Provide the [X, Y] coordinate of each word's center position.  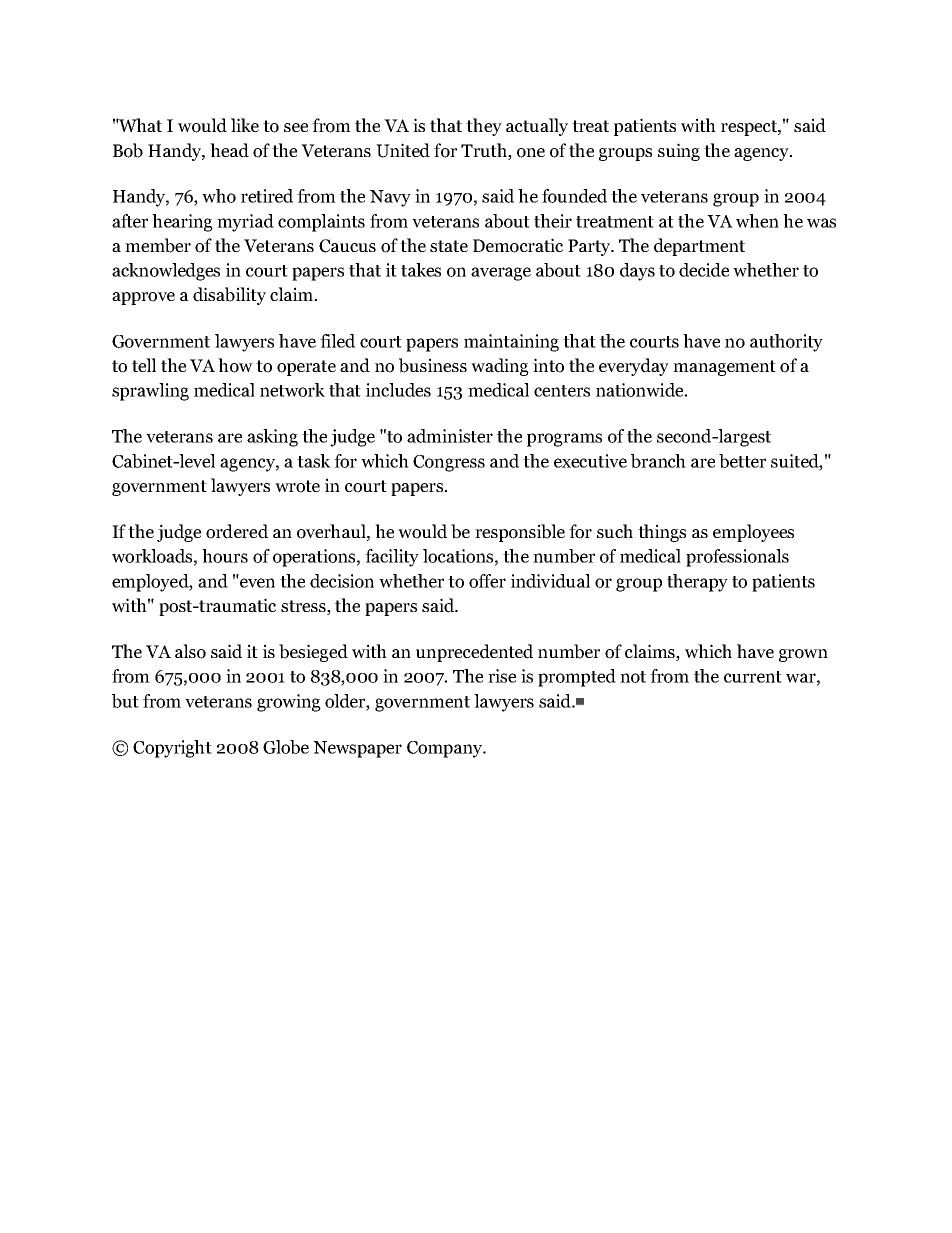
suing [679, 152]
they [484, 127]
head [229, 150]
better [742, 461]
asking [272, 438]
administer [450, 436]
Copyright [172, 749]
